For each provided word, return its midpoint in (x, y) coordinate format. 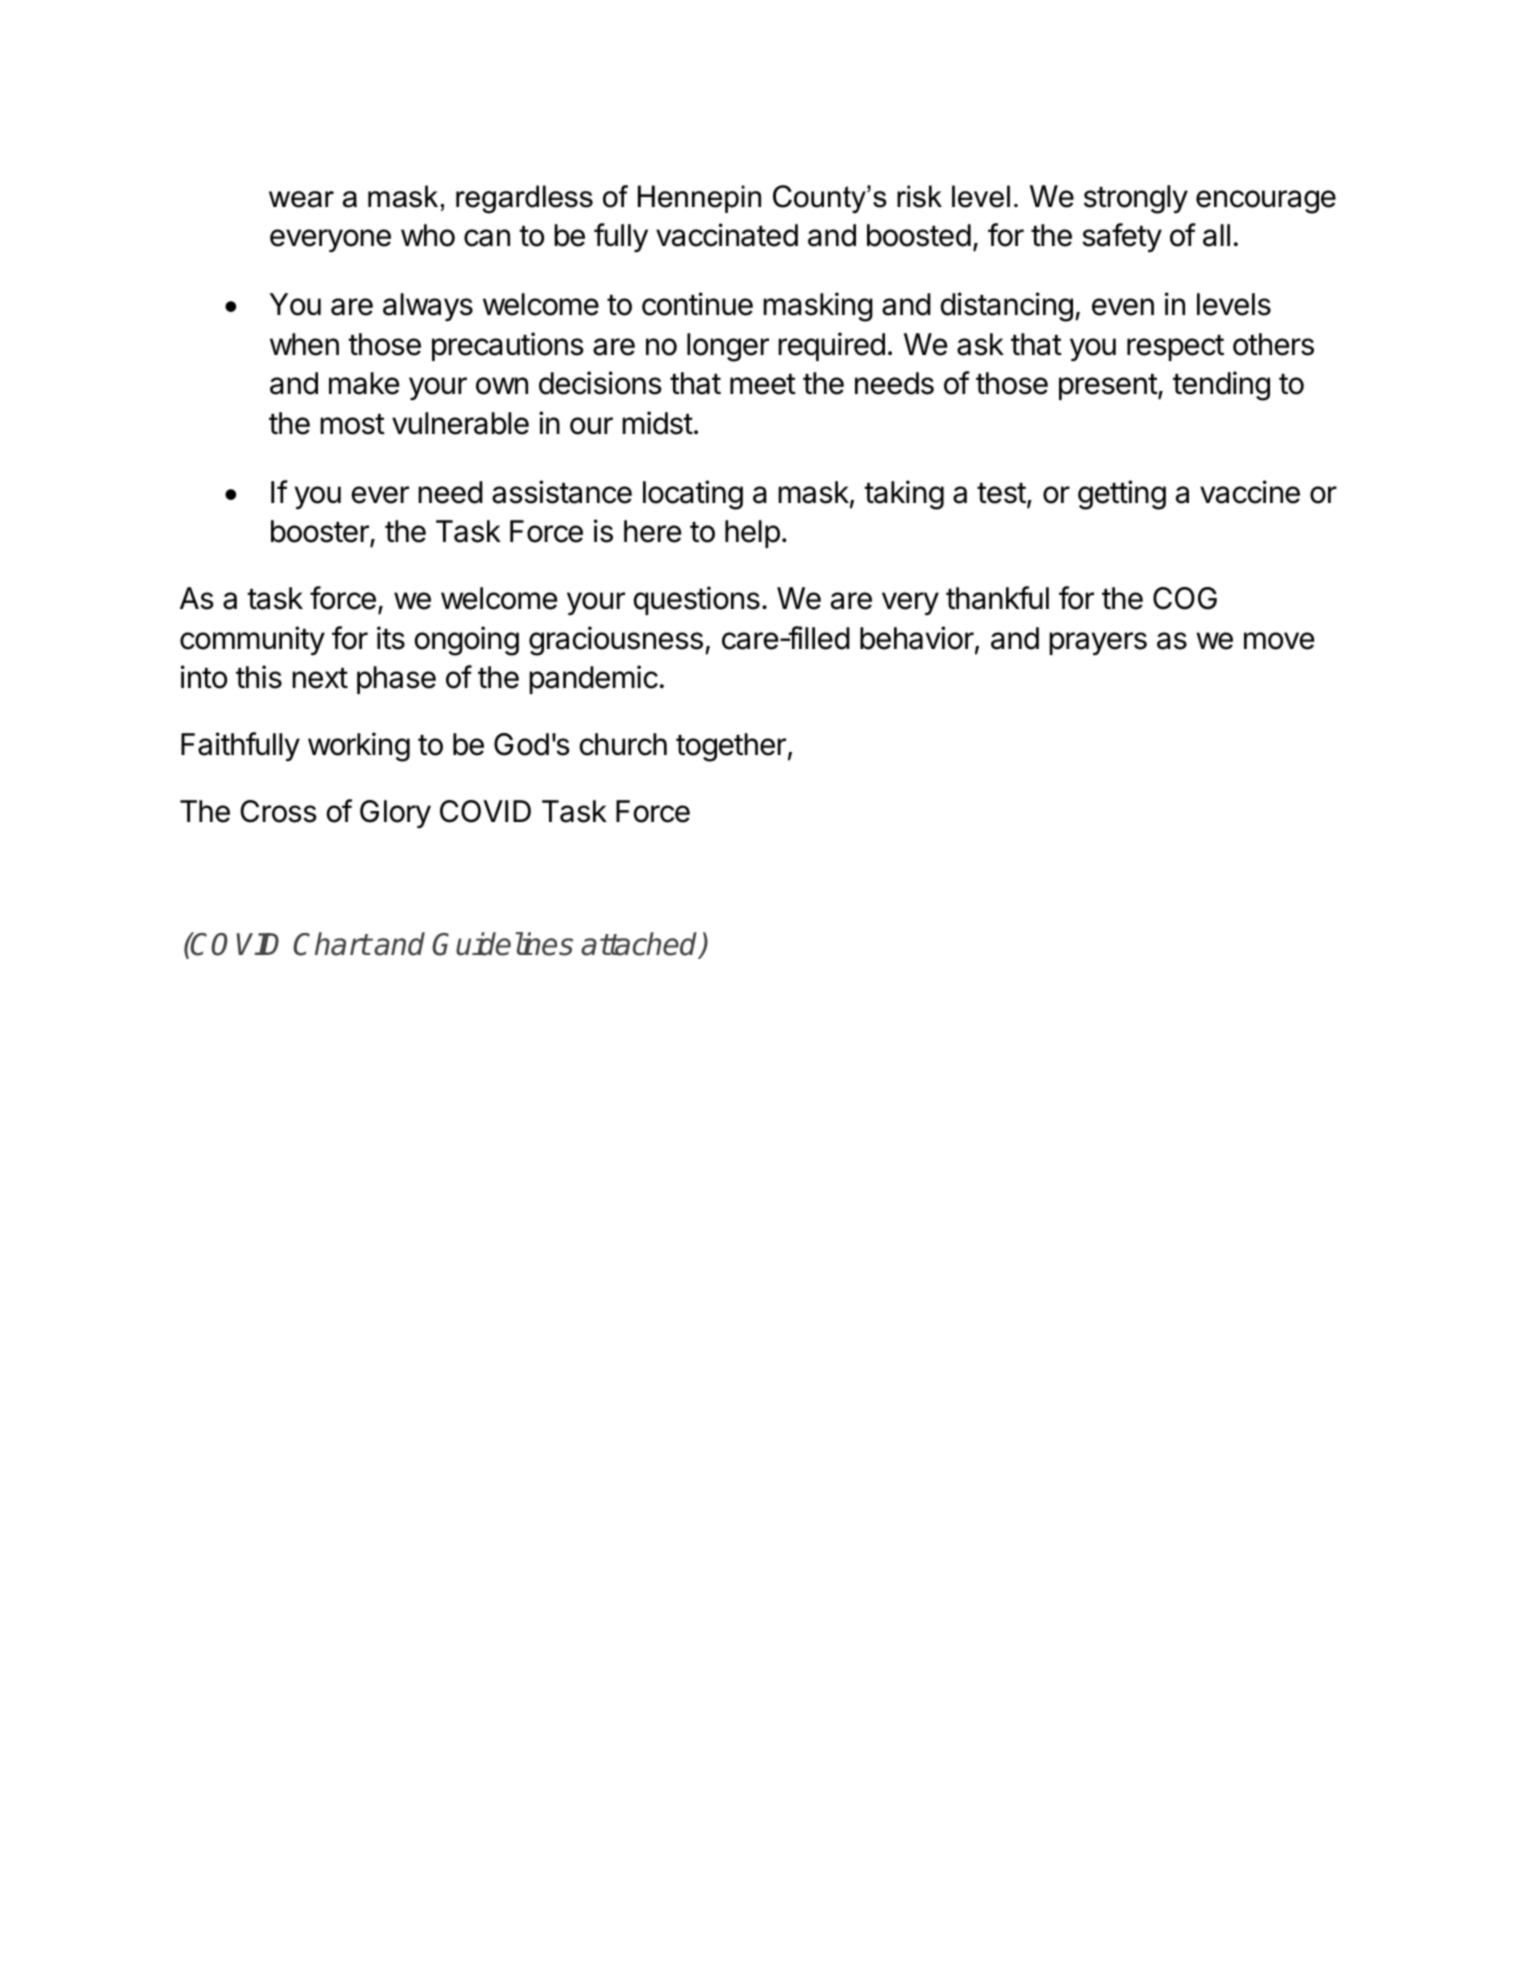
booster (321, 532)
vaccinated (727, 235)
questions (696, 600)
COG (1185, 598)
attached (640, 945)
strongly (1136, 199)
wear (301, 199)
